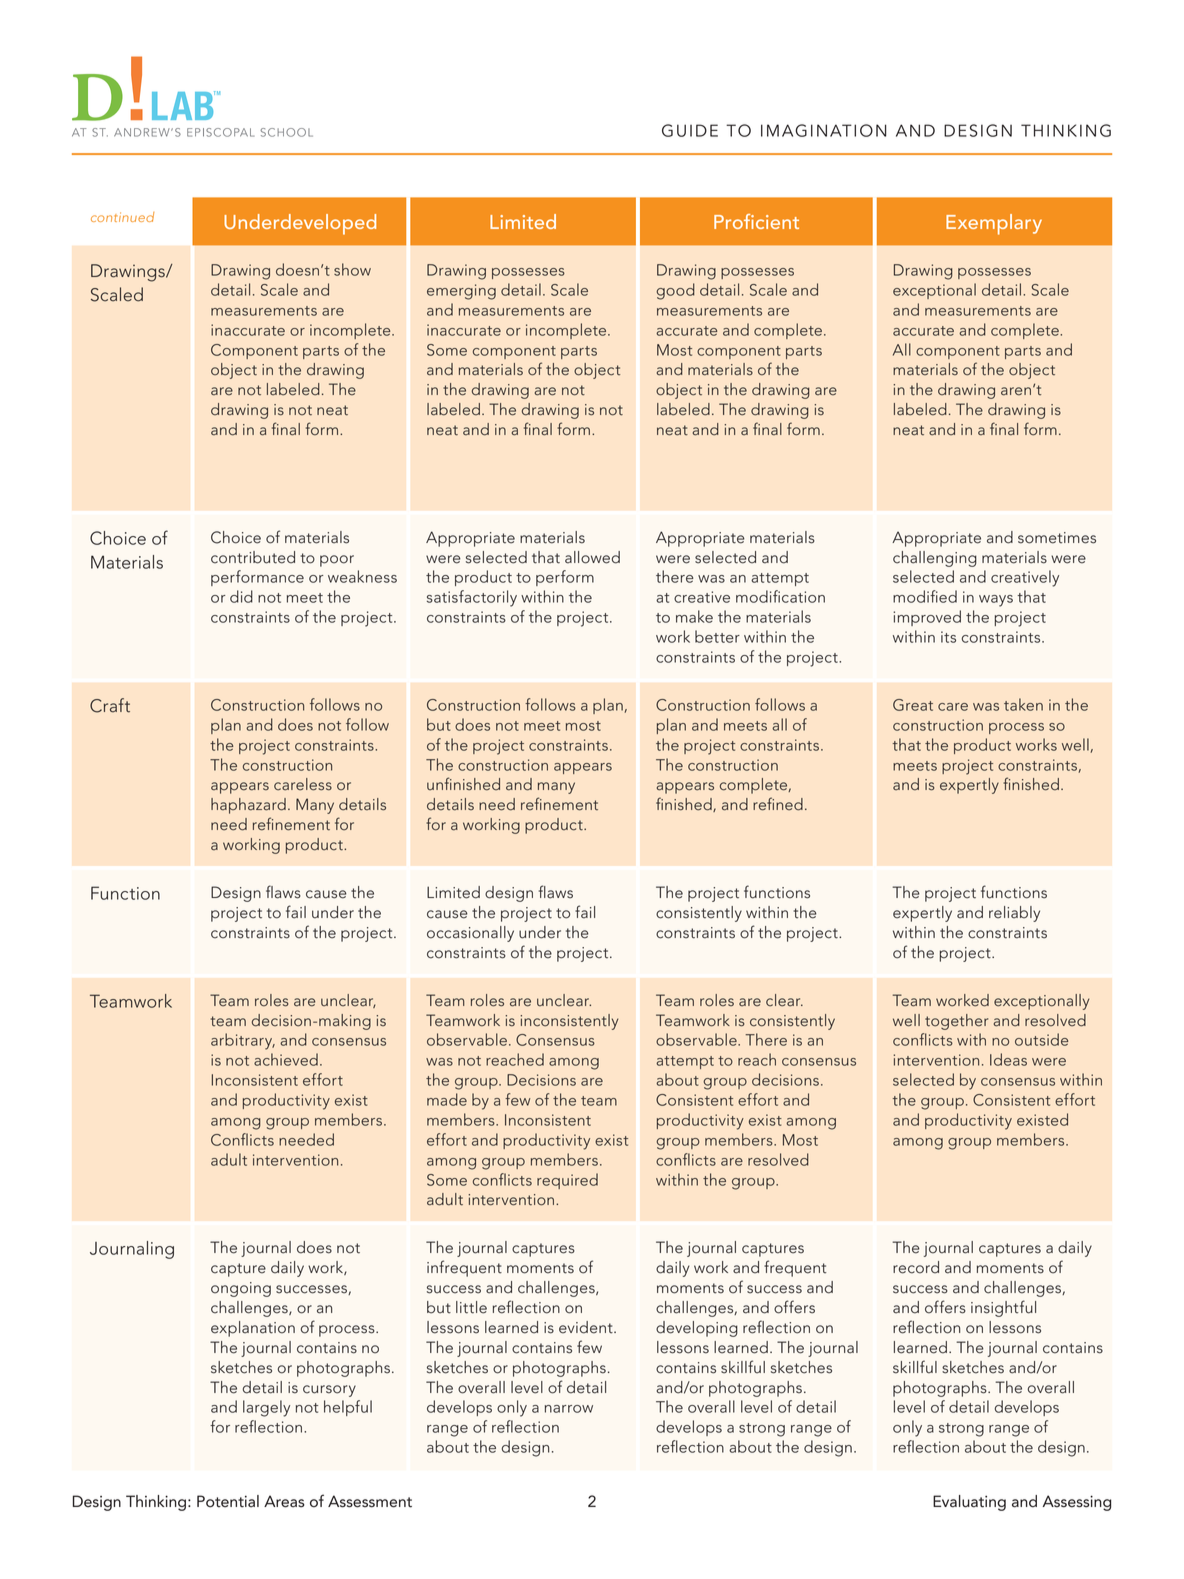  What do you see at coordinates (913, 705) in the screenshot?
I see `Great` at bounding box center [913, 705].
